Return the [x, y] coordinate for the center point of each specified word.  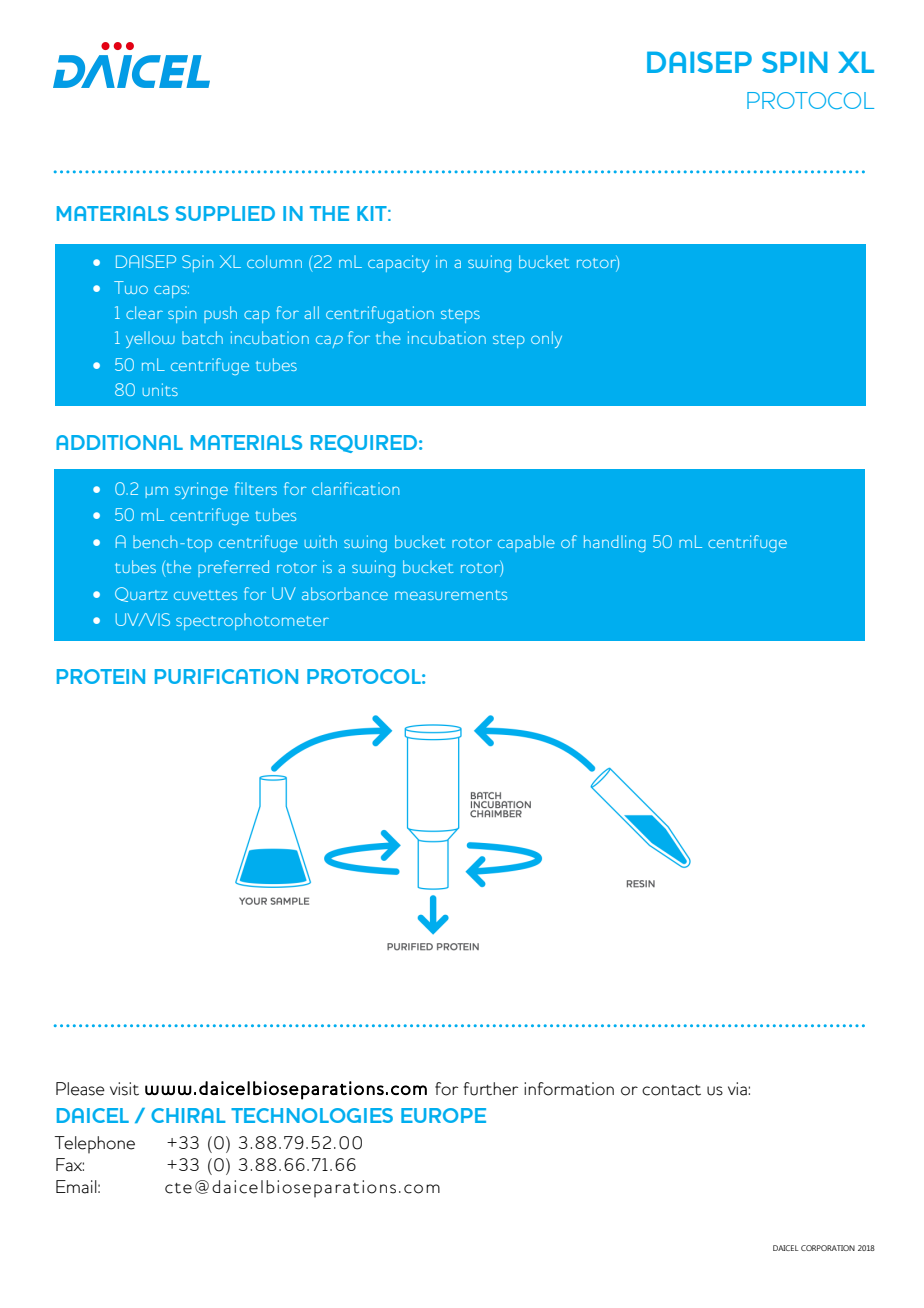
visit [124, 1089]
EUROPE [443, 1115]
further [491, 1089]
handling [615, 543]
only [546, 339]
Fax [70, 1165]
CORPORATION [828, 1248]
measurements [451, 595]
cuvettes [205, 595]
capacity [398, 263]
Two [131, 287]
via [737, 1089]
